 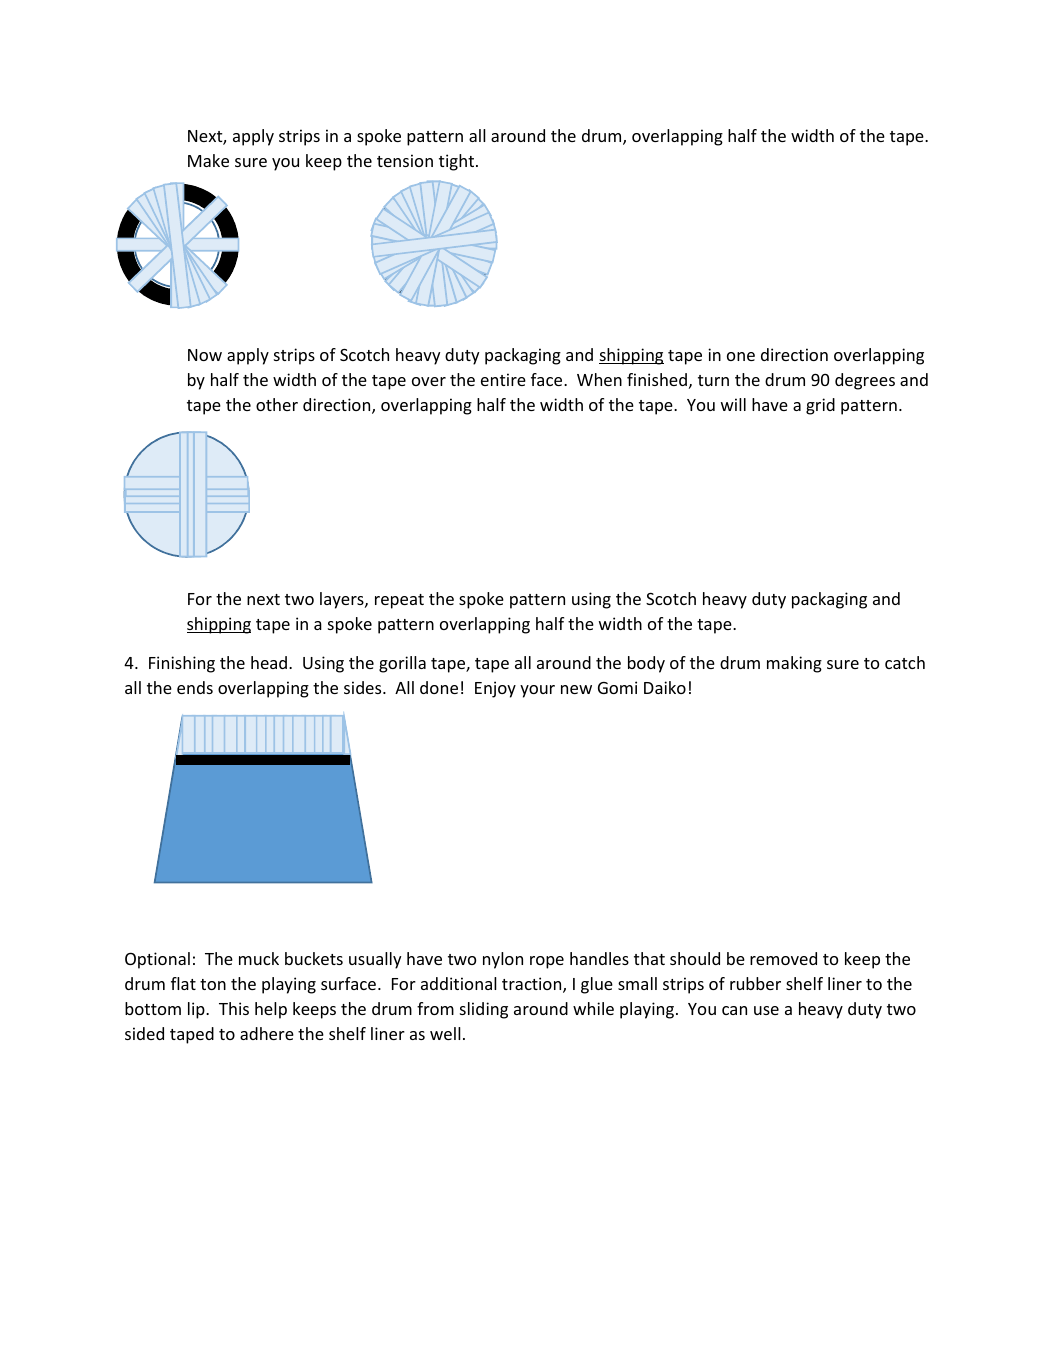 What do you see at coordinates (277, 404) in the image?
I see `other` at bounding box center [277, 404].
